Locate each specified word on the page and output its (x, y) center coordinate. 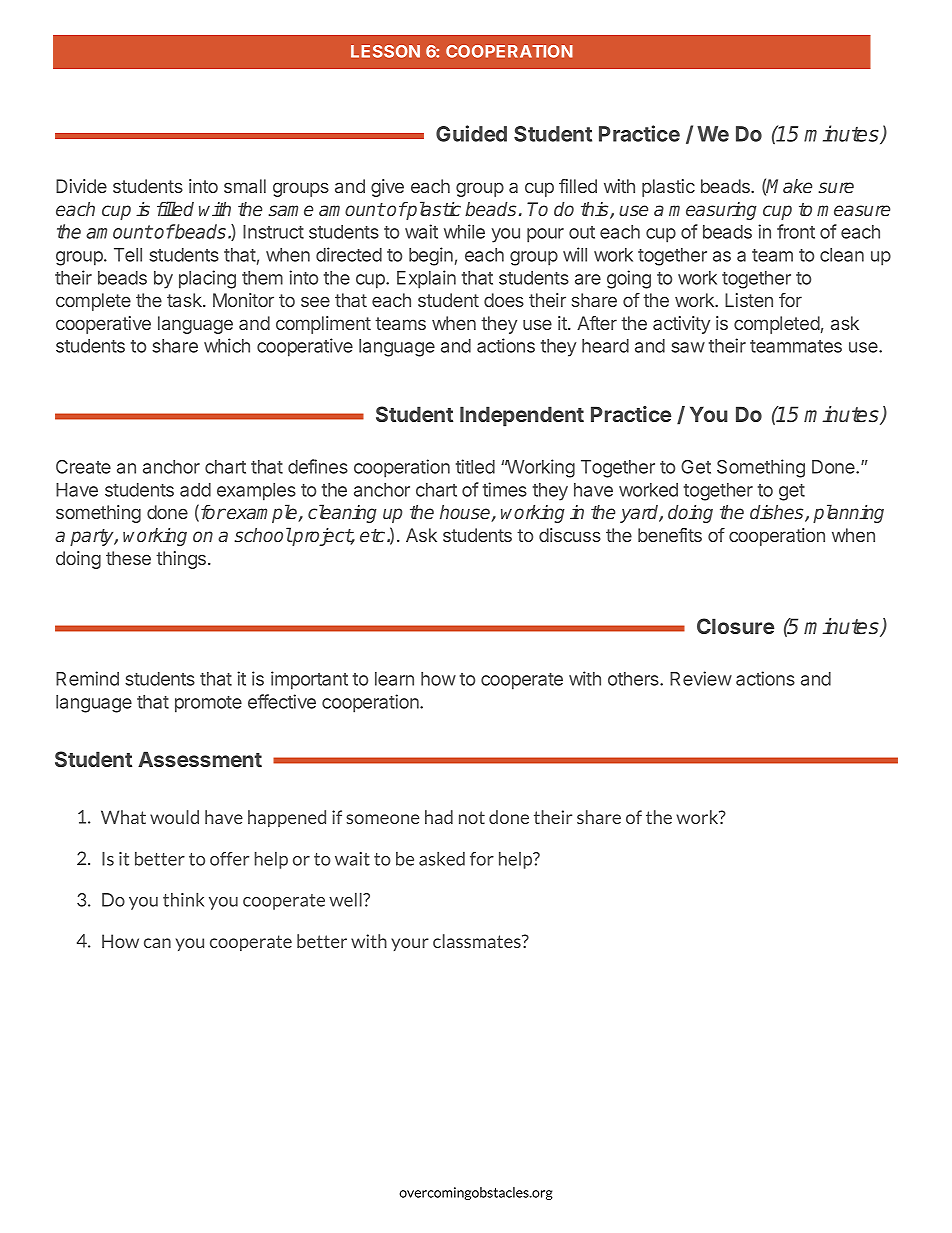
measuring (713, 211)
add (195, 490)
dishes (778, 513)
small (245, 186)
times (505, 489)
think (183, 900)
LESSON (385, 51)
